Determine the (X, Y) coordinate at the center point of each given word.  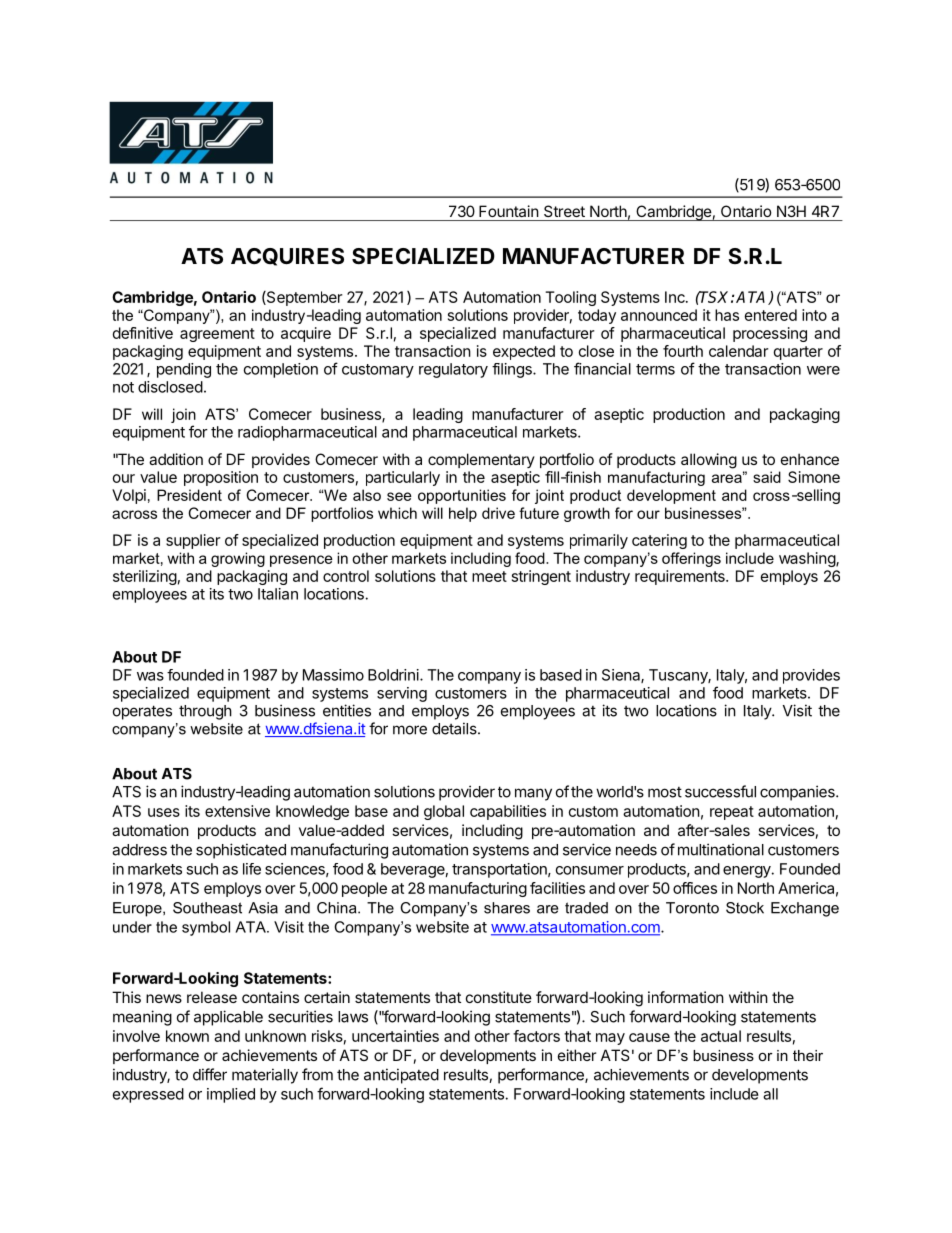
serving (402, 694)
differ (210, 1074)
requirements (681, 577)
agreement (217, 335)
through (205, 712)
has (727, 315)
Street (564, 211)
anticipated (401, 1076)
